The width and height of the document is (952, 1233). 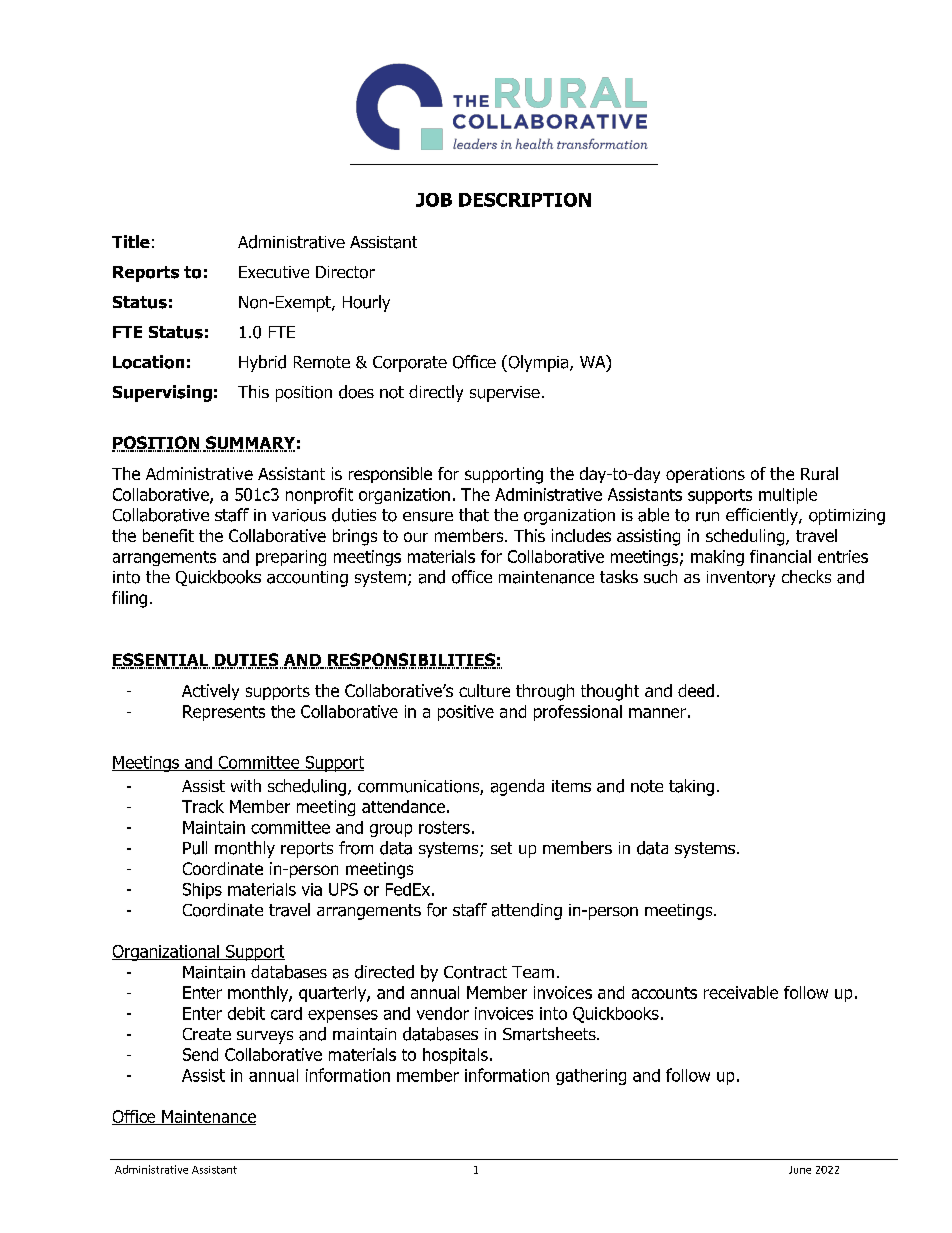 I want to click on DESCRIPTION, so click(x=525, y=200).
